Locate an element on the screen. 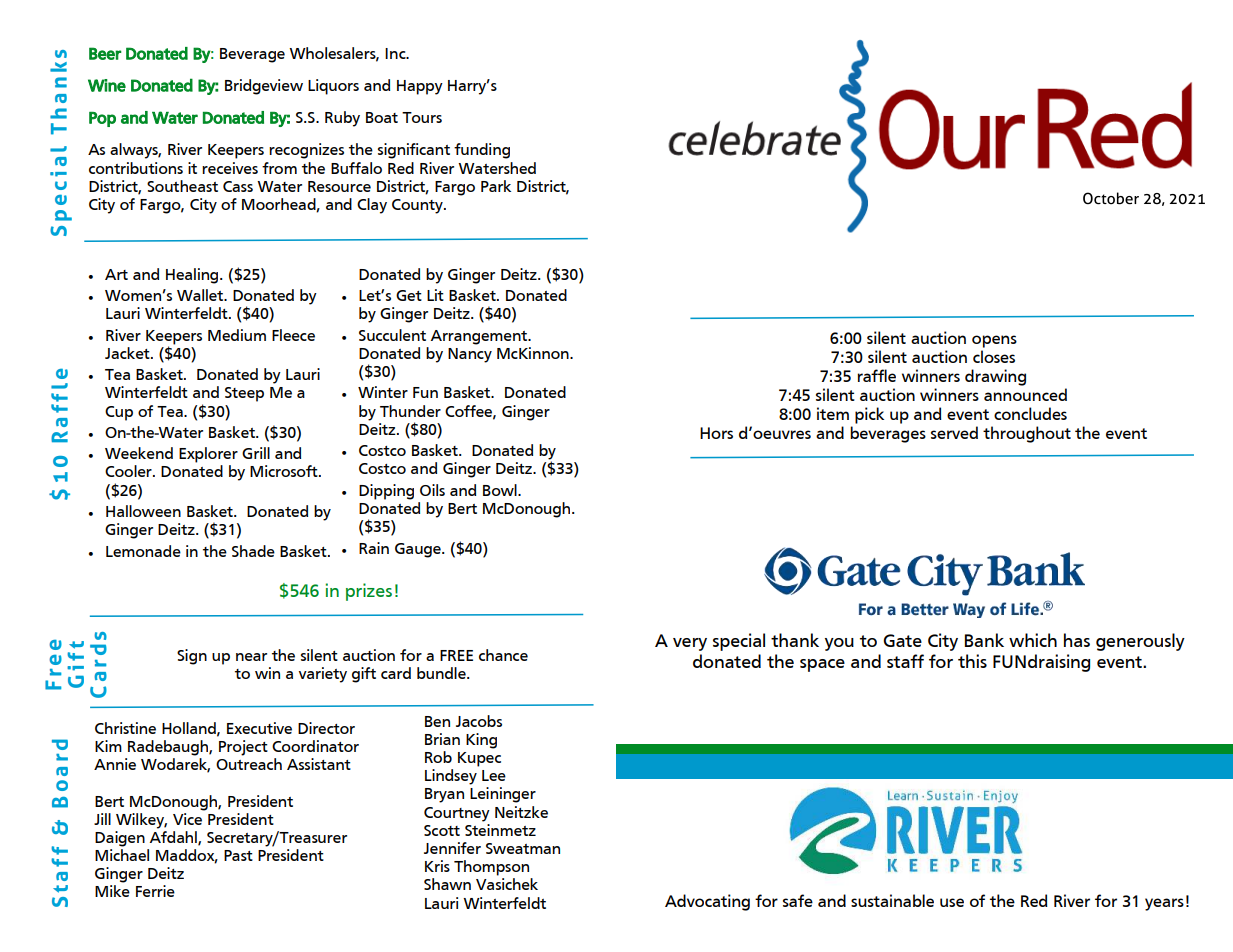 The width and height of the screenshot is (1233, 952). Medium is located at coordinates (237, 335).
